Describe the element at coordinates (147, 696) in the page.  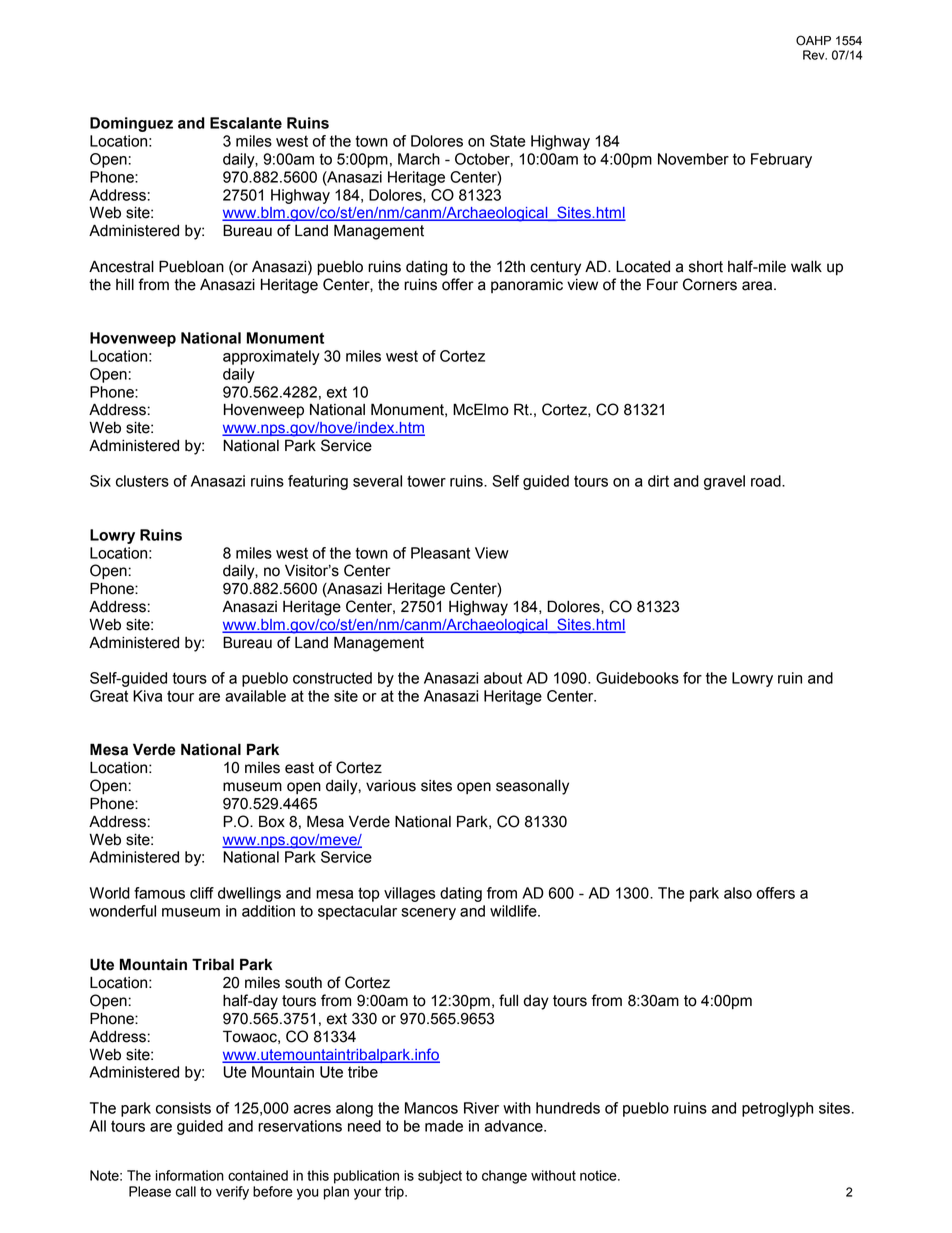
I see `Kiva` at that location.
